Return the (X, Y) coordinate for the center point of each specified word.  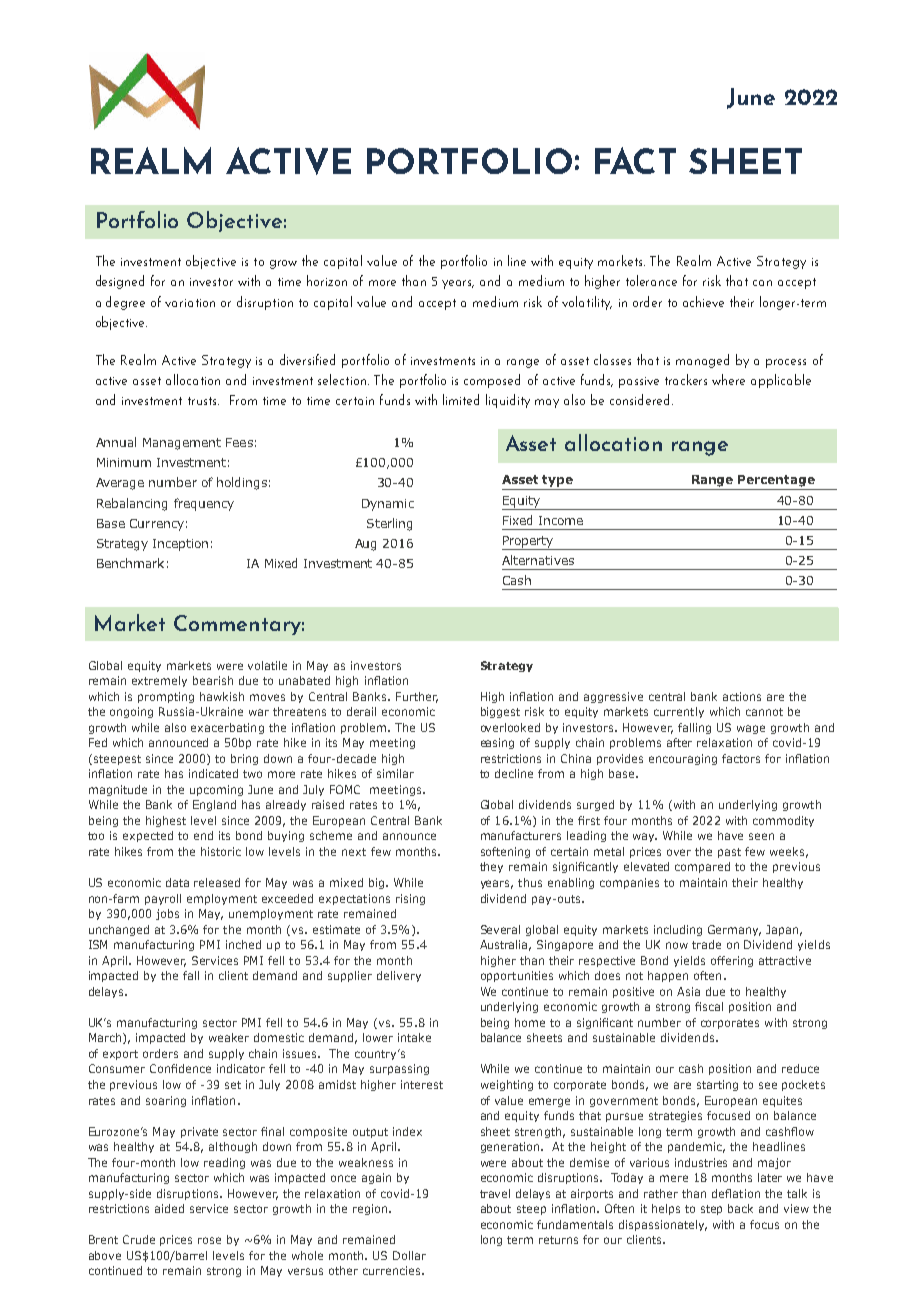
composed (492, 381)
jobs (167, 914)
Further (417, 697)
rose (209, 1240)
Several (500, 929)
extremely (159, 681)
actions (742, 696)
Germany (734, 930)
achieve (703, 301)
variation (190, 303)
